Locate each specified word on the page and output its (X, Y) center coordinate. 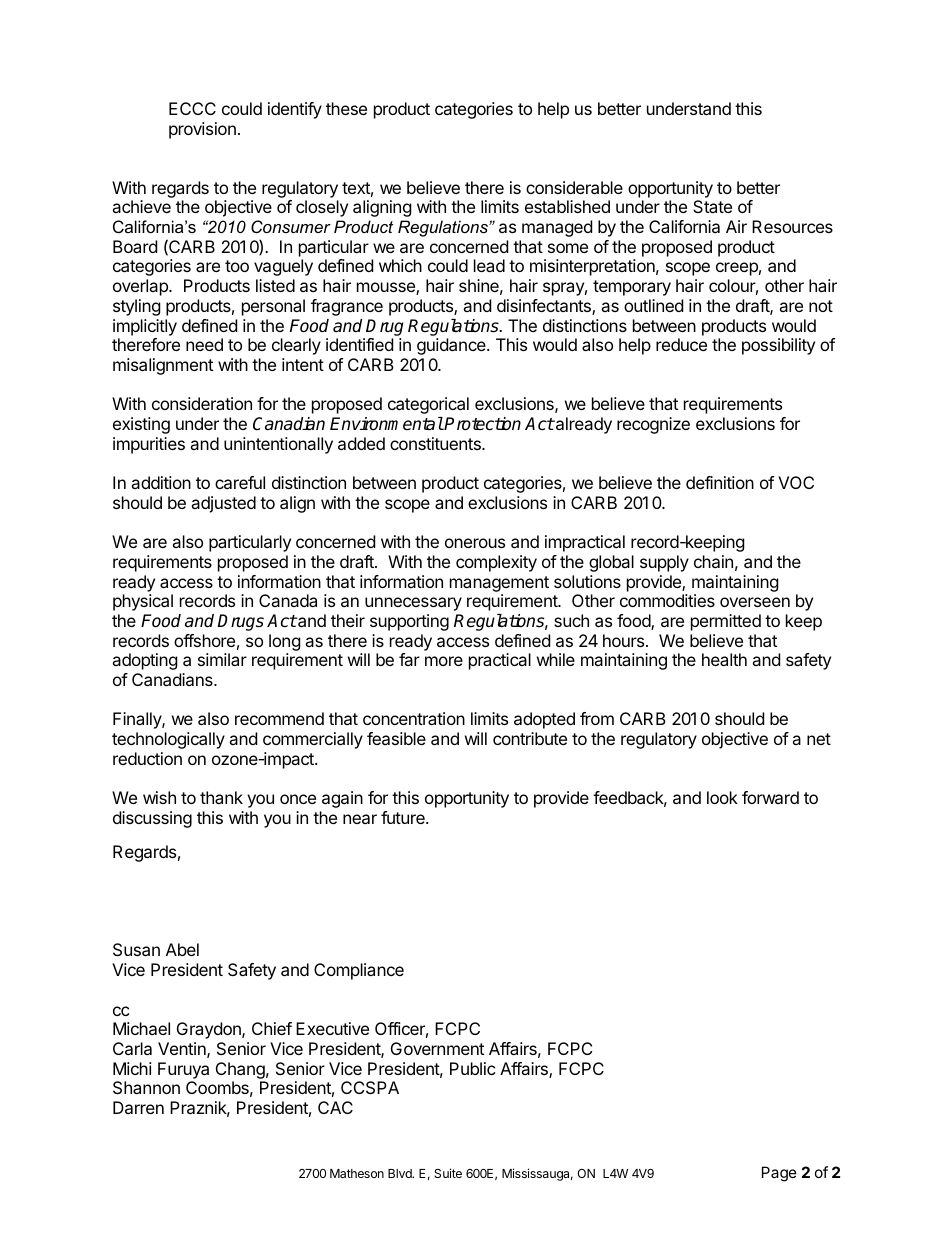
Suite (448, 1173)
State (712, 206)
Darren (138, 1107)
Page (779, 1174)
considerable (574, 187)
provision (202, 130)
